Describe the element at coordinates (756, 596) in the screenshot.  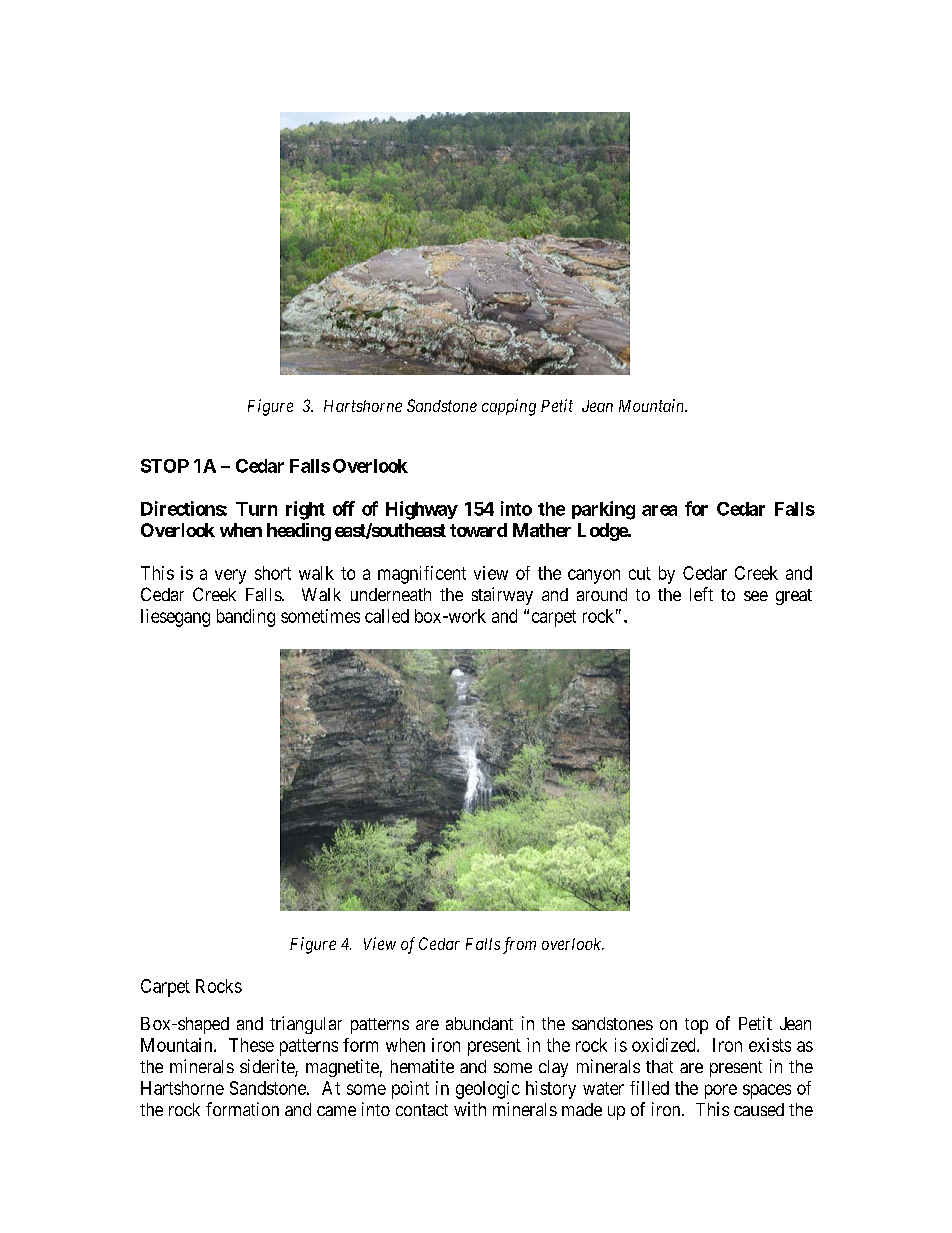
I see `see` at that location.
